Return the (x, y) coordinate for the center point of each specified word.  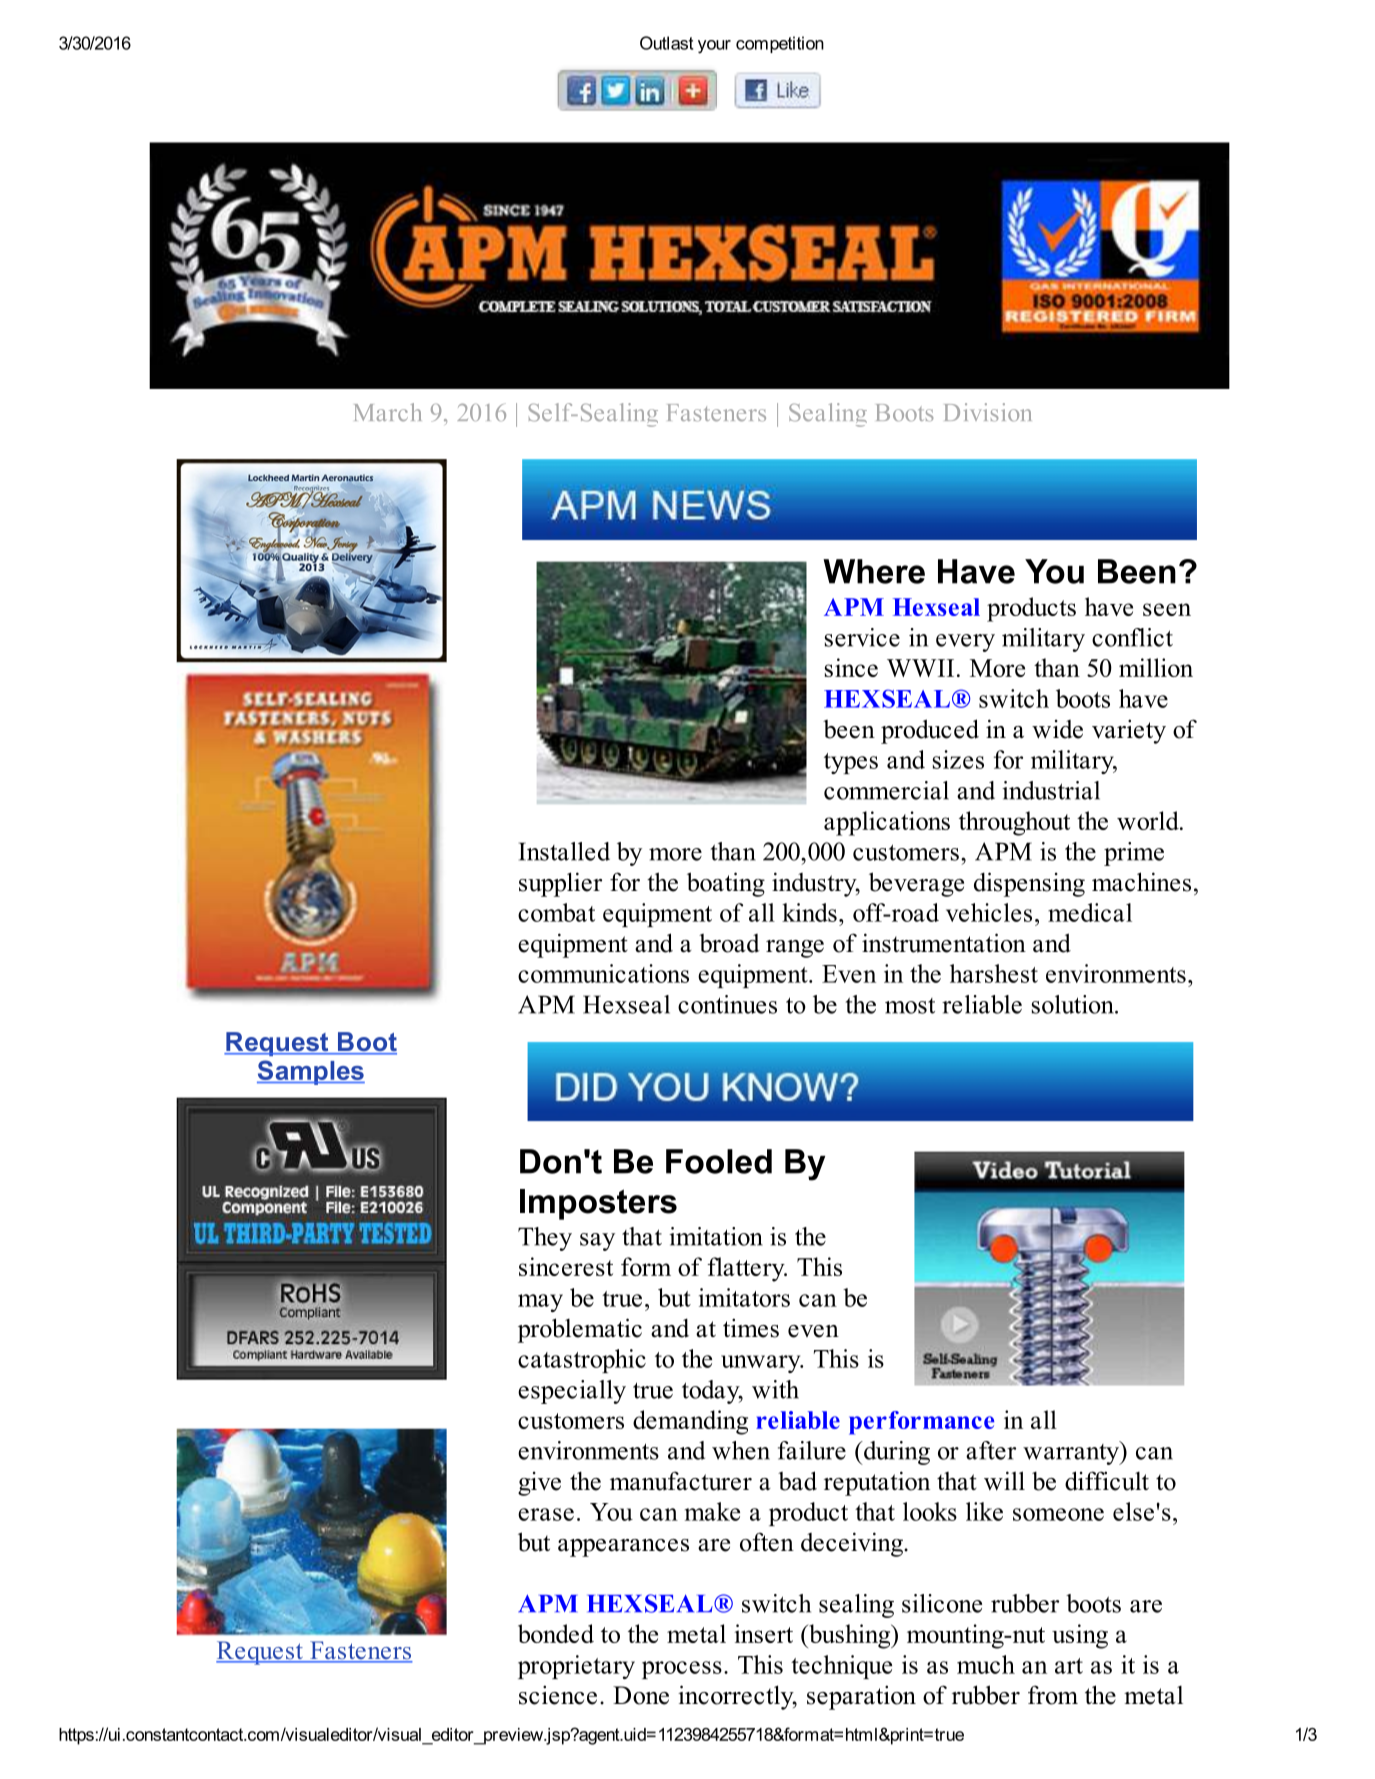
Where (874, 571)
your (714, 47)
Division (988, 412)
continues (727, 1004)
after (991, 1450)
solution (1074, 1004)
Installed (564, 851)
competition (780, 44)
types (851, 763)
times (751, 1328)
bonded (556, 1633)
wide (1057, 729)
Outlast (666, 43)
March (388, 412)
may (540, 1303)
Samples (311, 1072)
